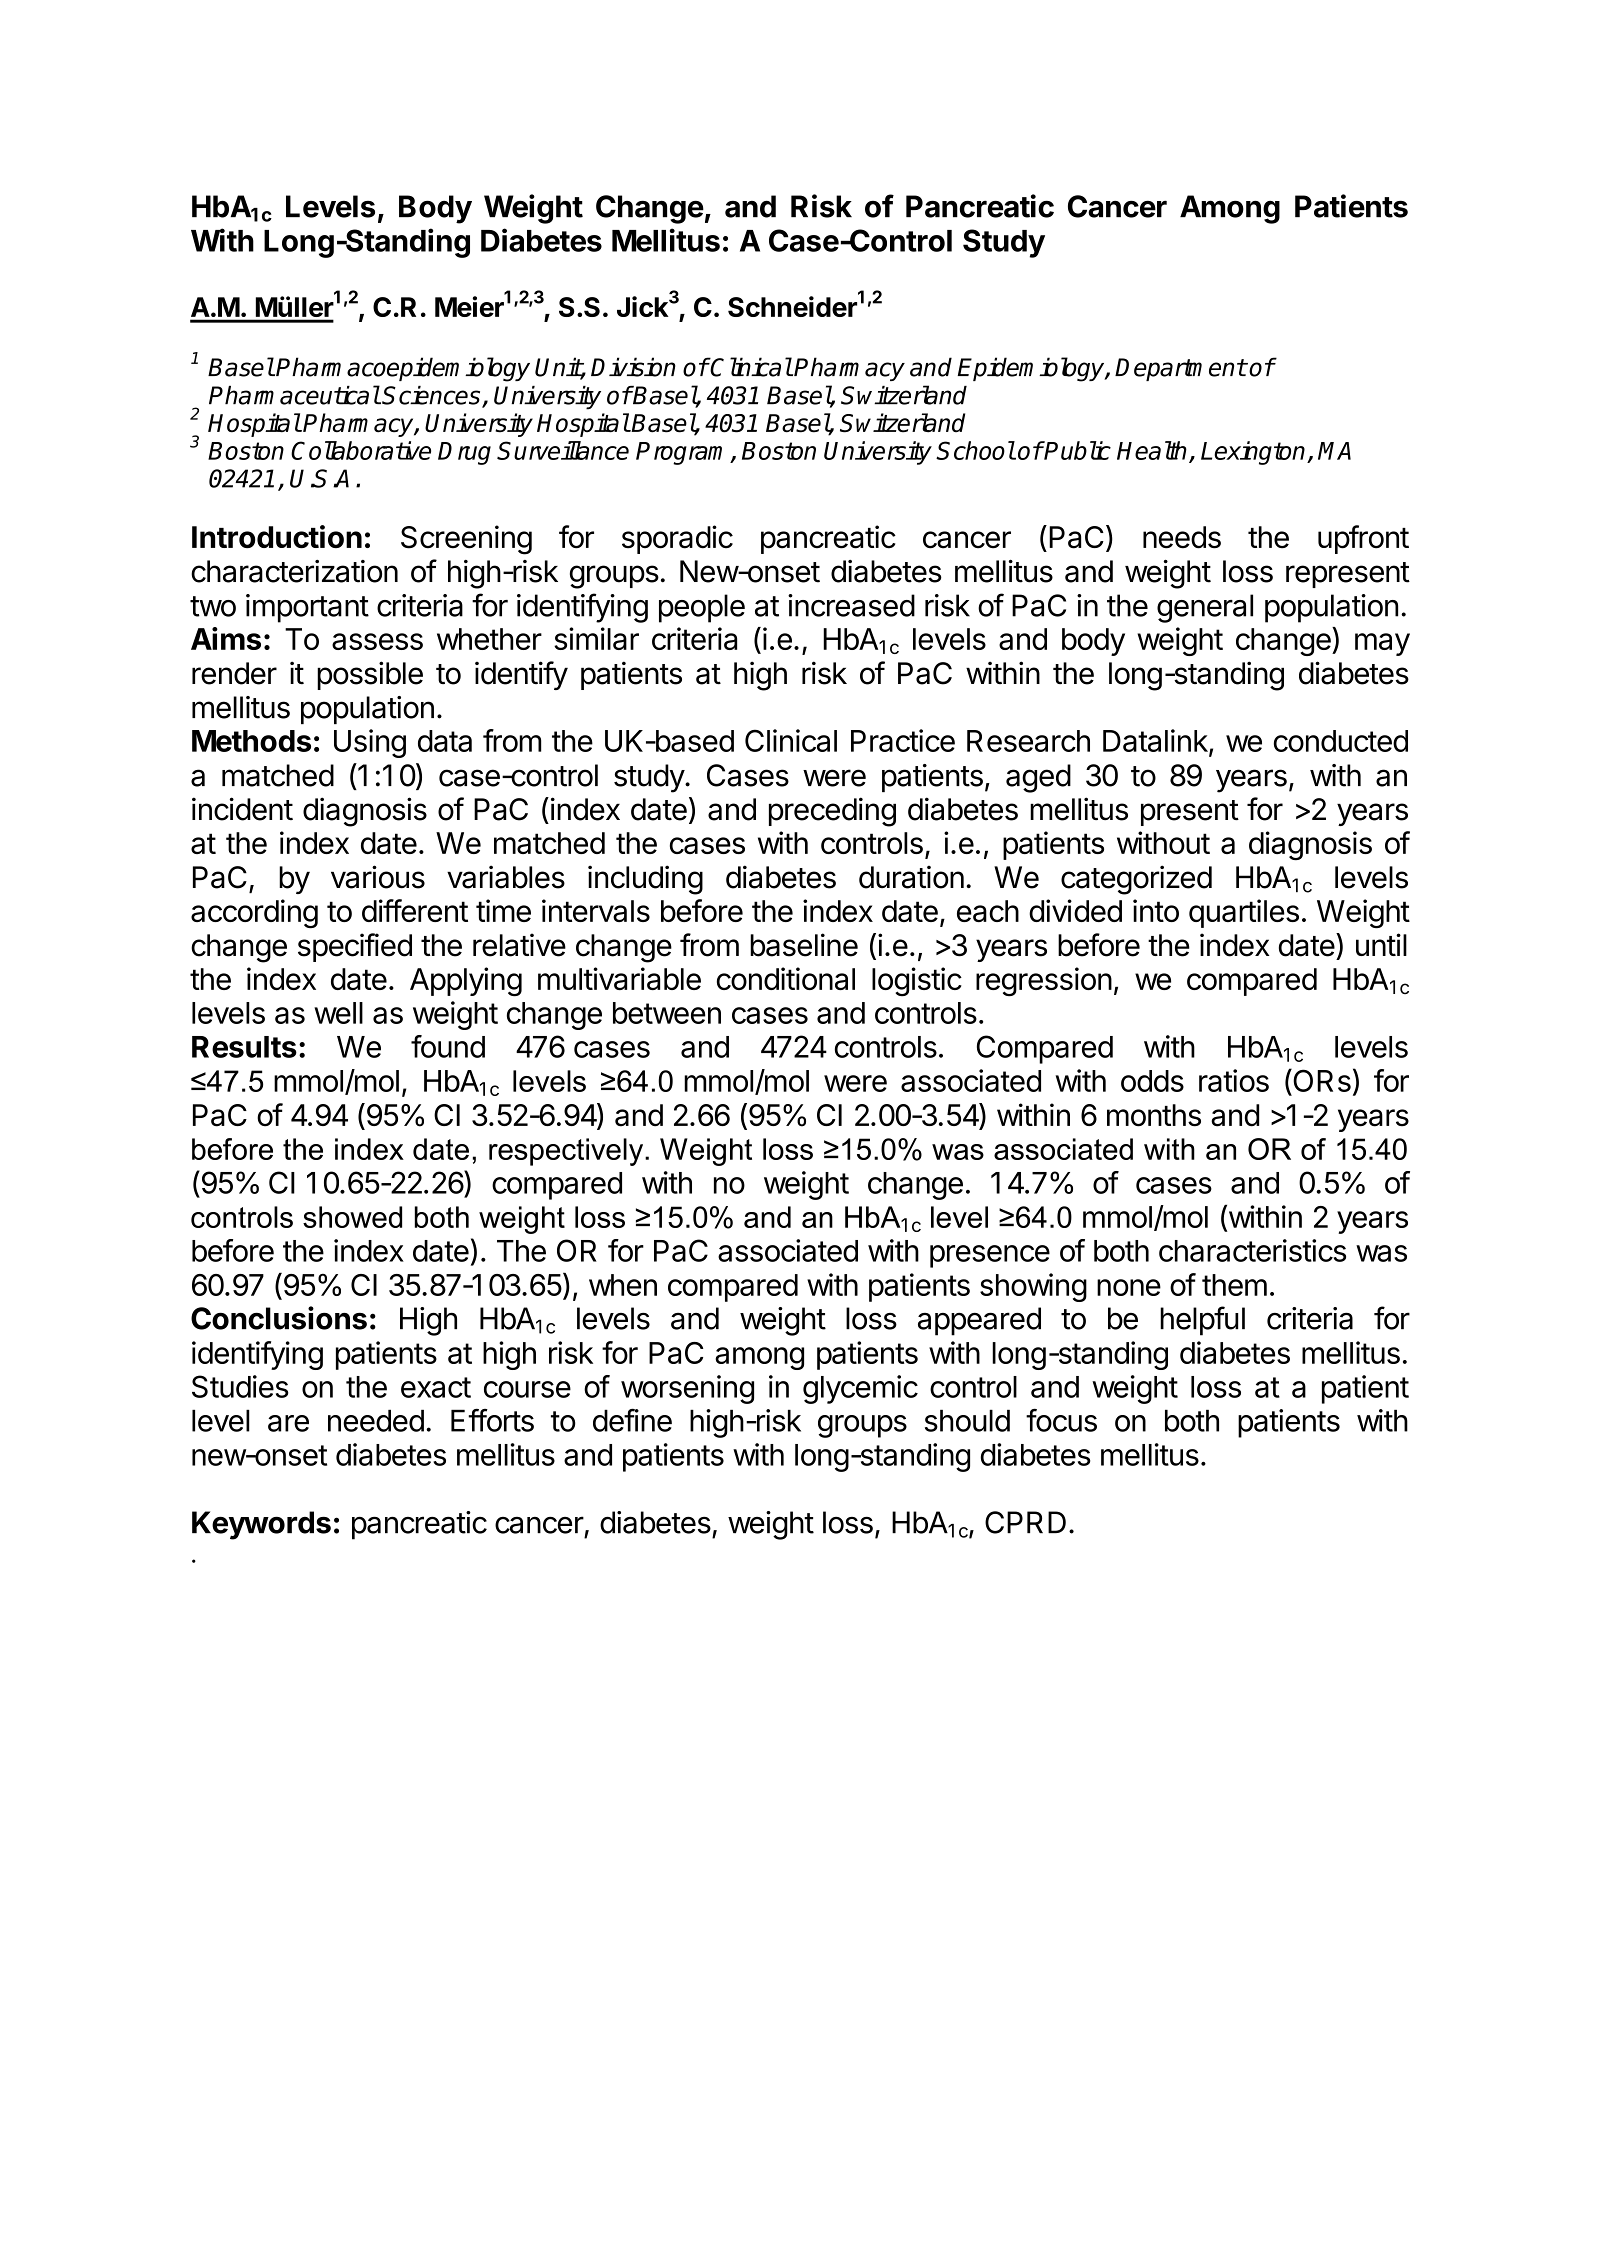  Describe the element at coordinates (355, 947) in the image. I see `specified` at that location.
